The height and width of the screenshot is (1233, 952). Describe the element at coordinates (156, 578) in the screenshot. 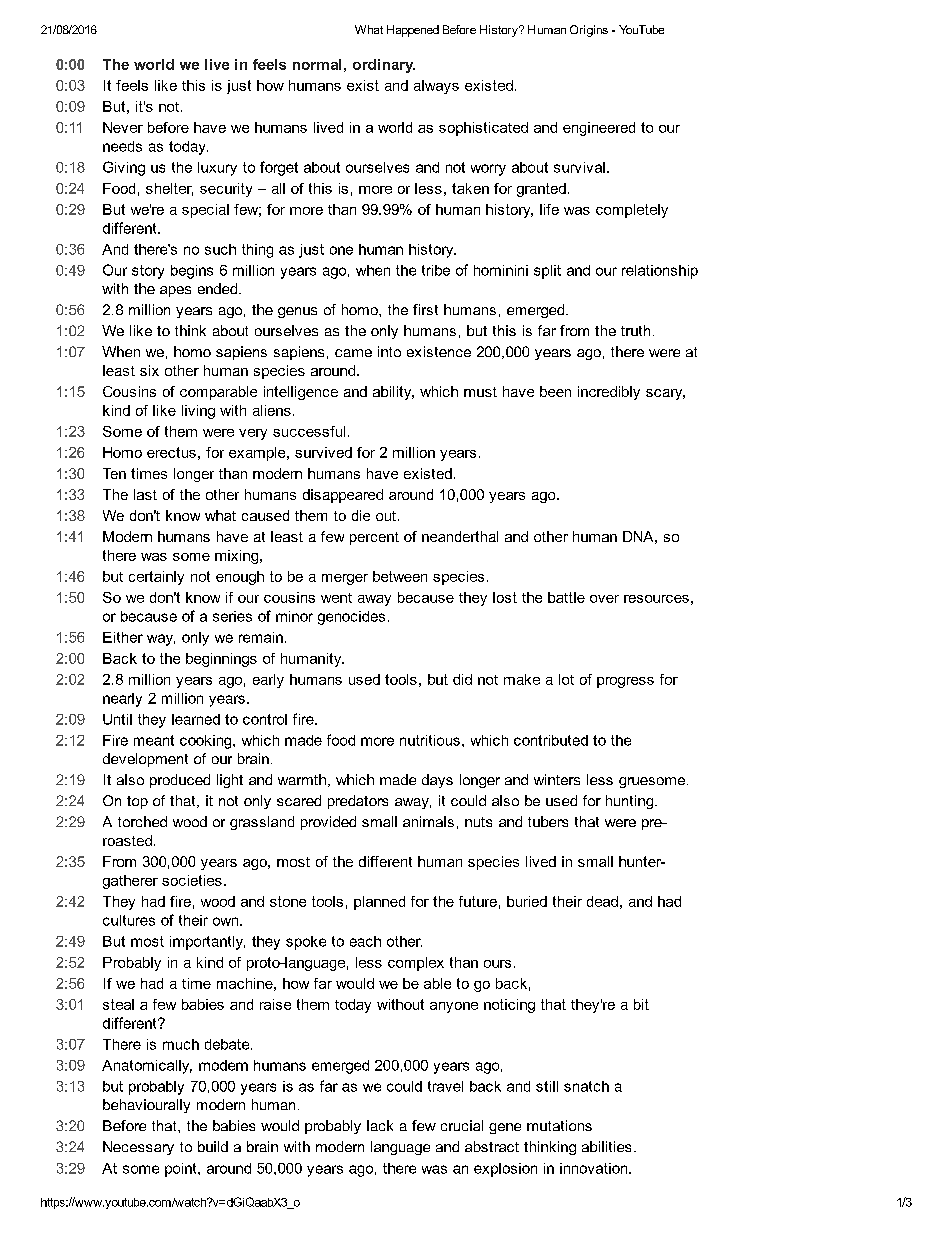

I see `certainly` at that location.
